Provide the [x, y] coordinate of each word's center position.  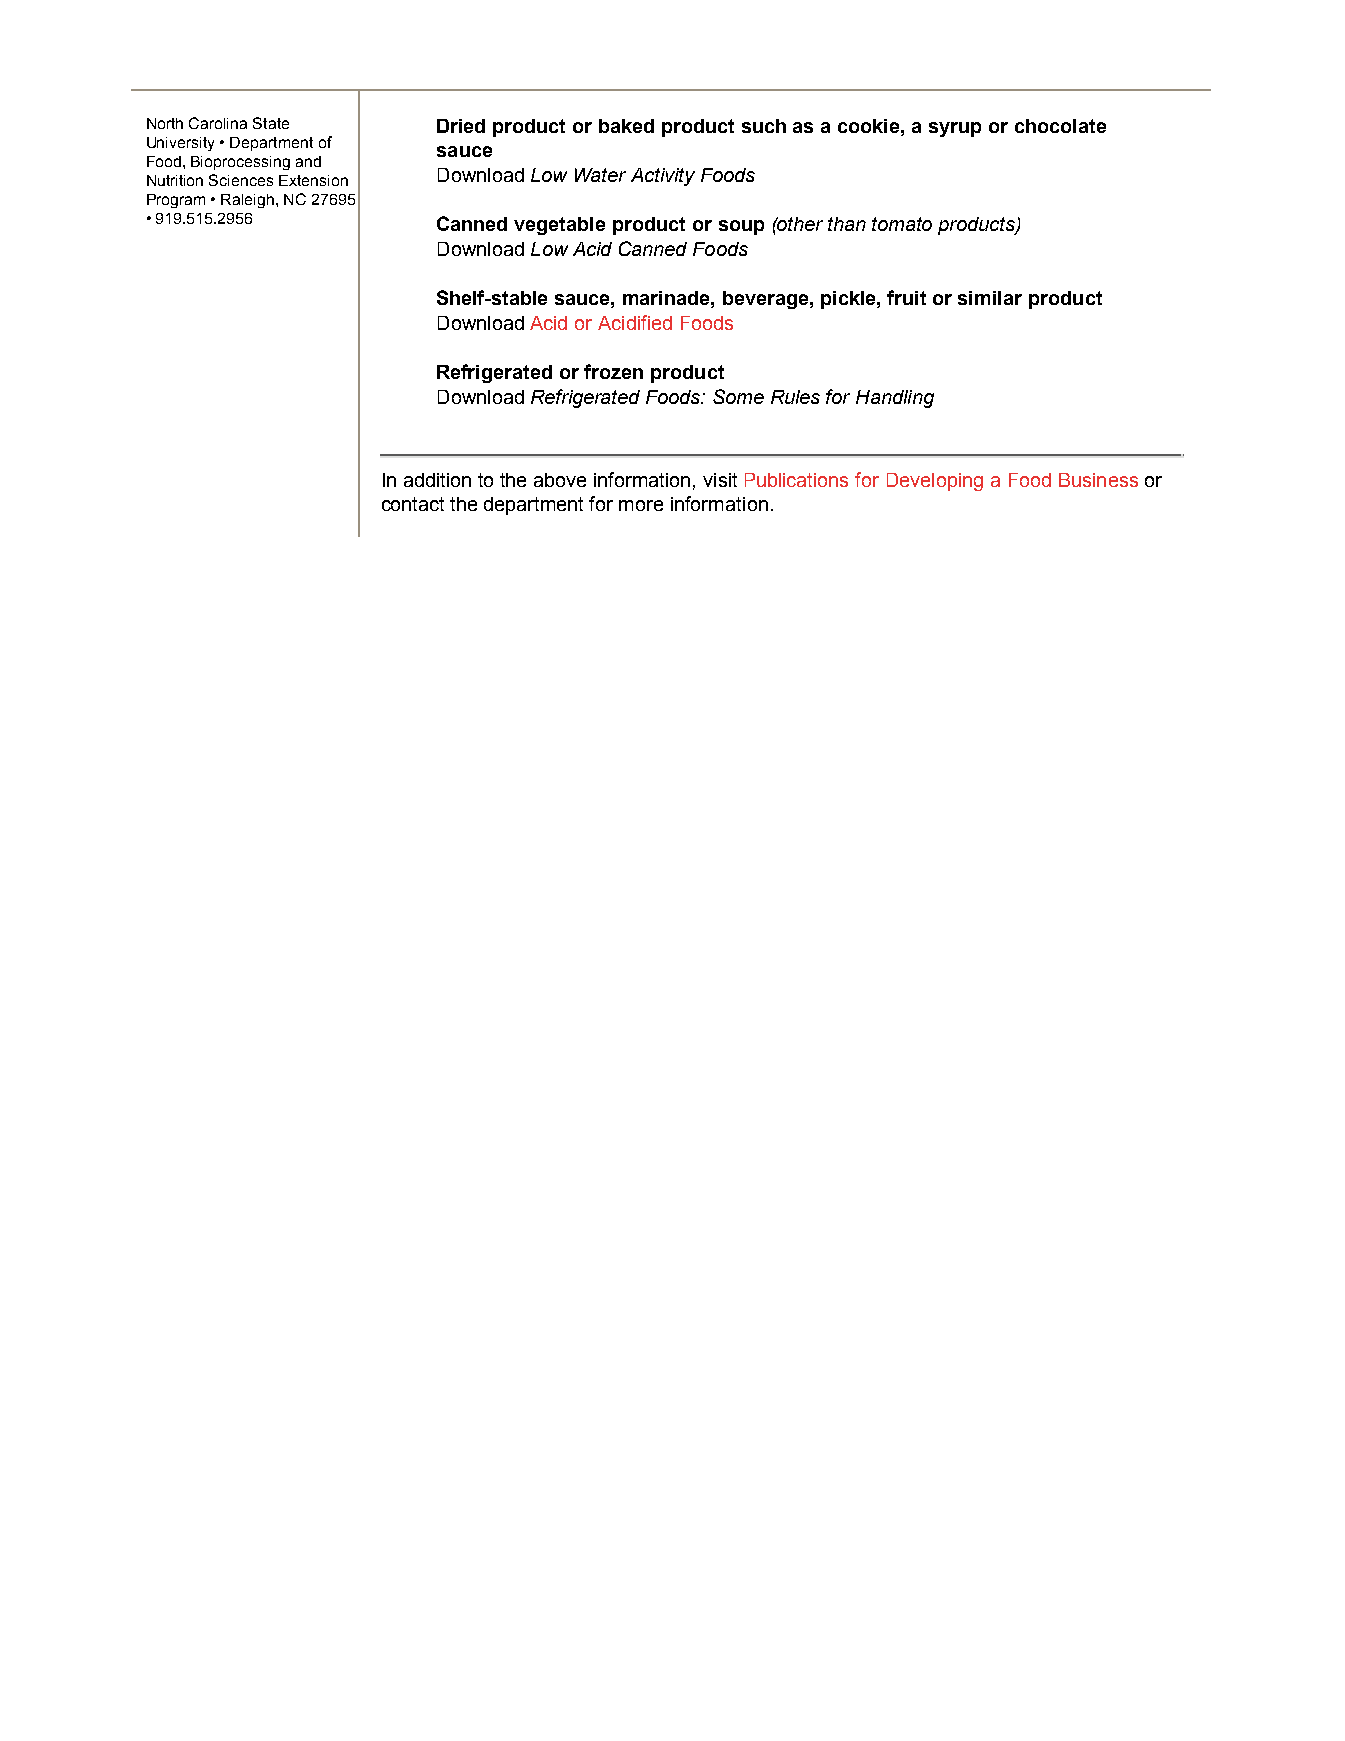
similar [990, 298]
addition [437, 480]
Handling [895, 399]
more [641, 505]
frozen [613, 371]
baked [626, 126]
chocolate [1060, 126]
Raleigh [249, 201]
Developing [935, 482]
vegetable [559, 226]
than [847, 224]
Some [738, 396]
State [271, 123]
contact [413, 504]
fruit [906, 297]
